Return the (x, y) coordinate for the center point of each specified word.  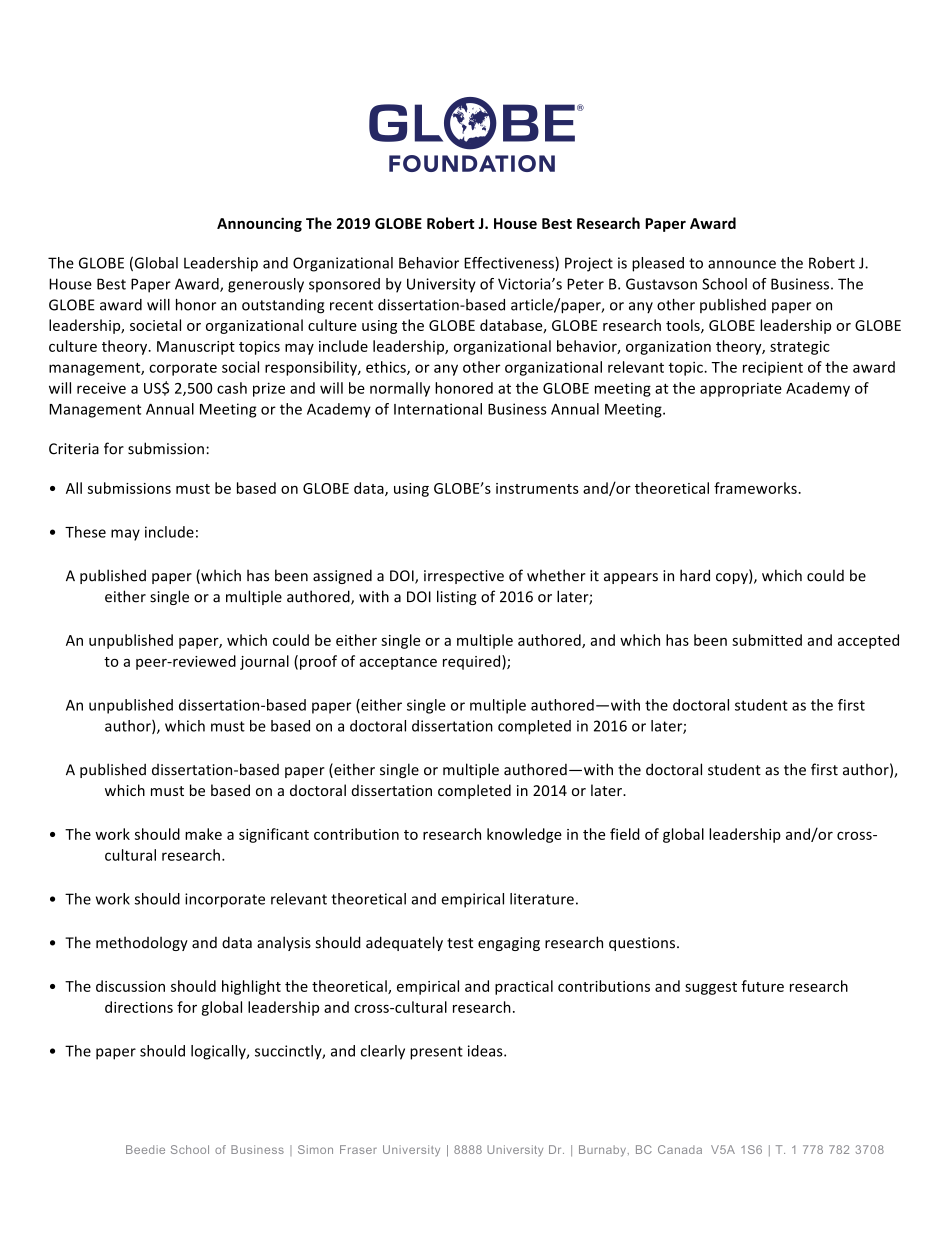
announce (742, 264)
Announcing (259, 224)
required (473, 662)
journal (264, 662)
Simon (315, 1149)
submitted (767, 640)
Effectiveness (510, 264)
